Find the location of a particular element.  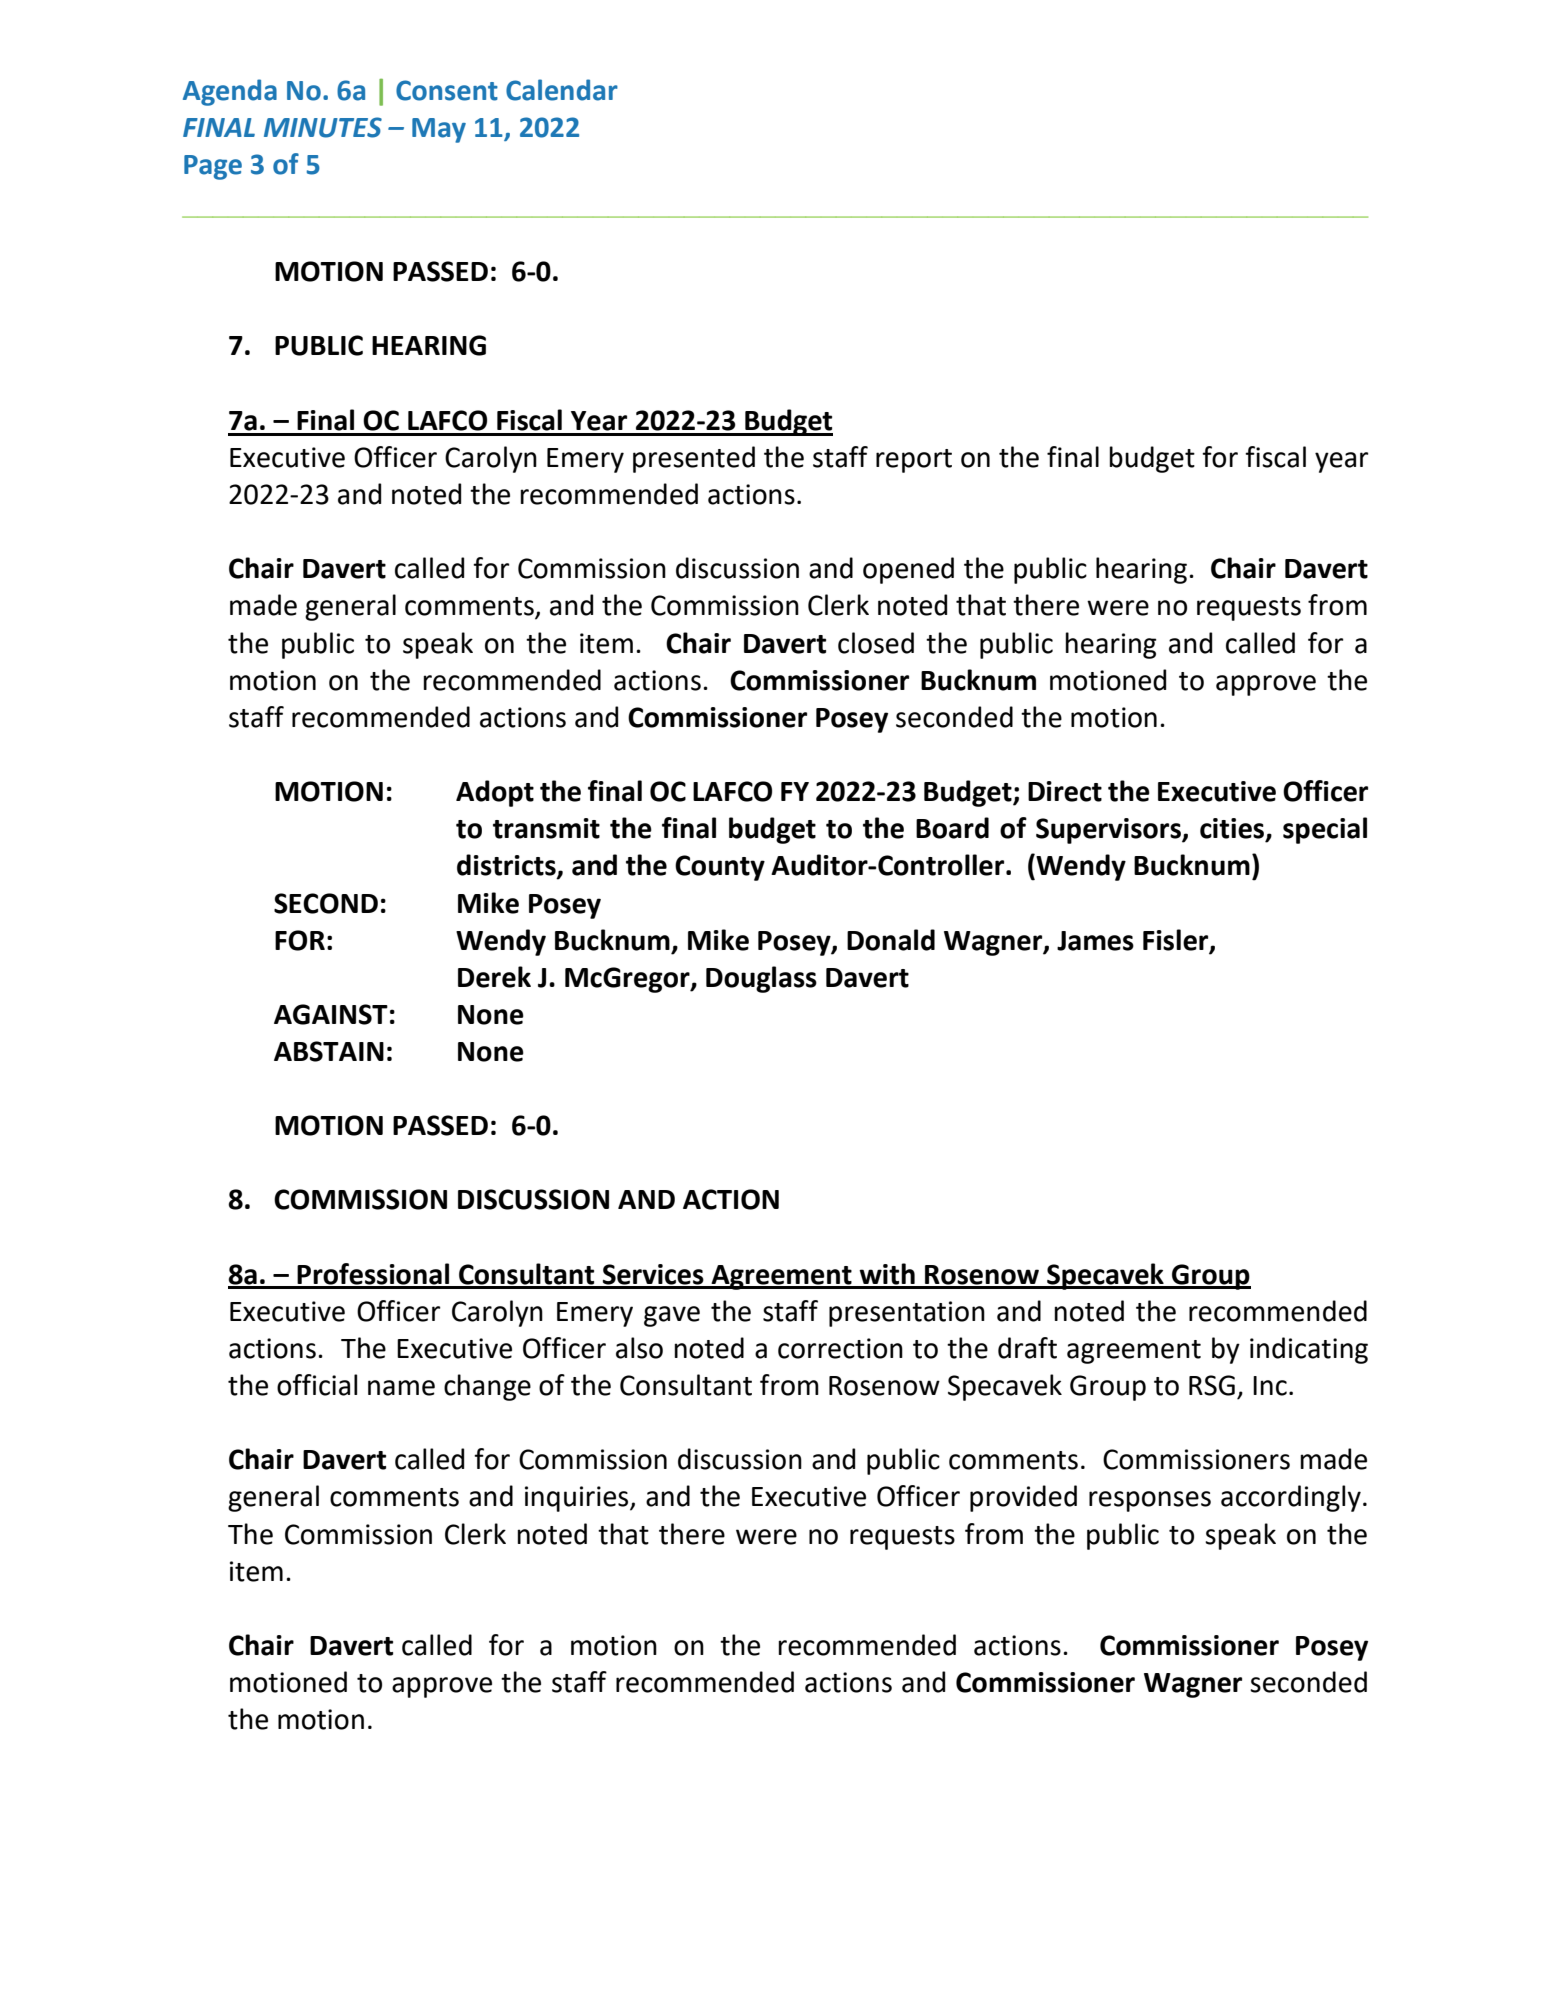

Douglass is located at coordinates (761, 979).
